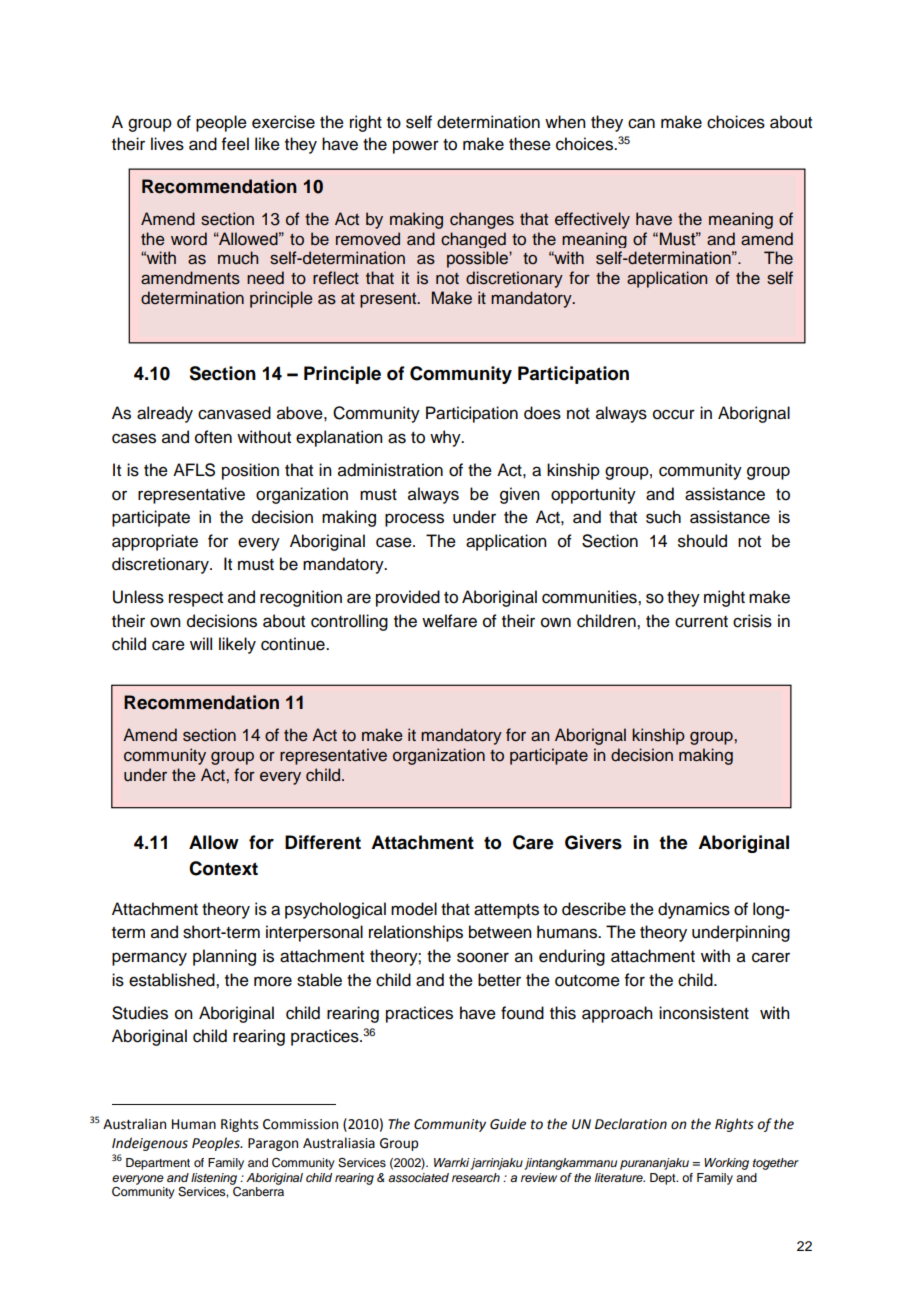 This screenshot has height=1309, width=924. I want to click on Context, so click(223, 868).
